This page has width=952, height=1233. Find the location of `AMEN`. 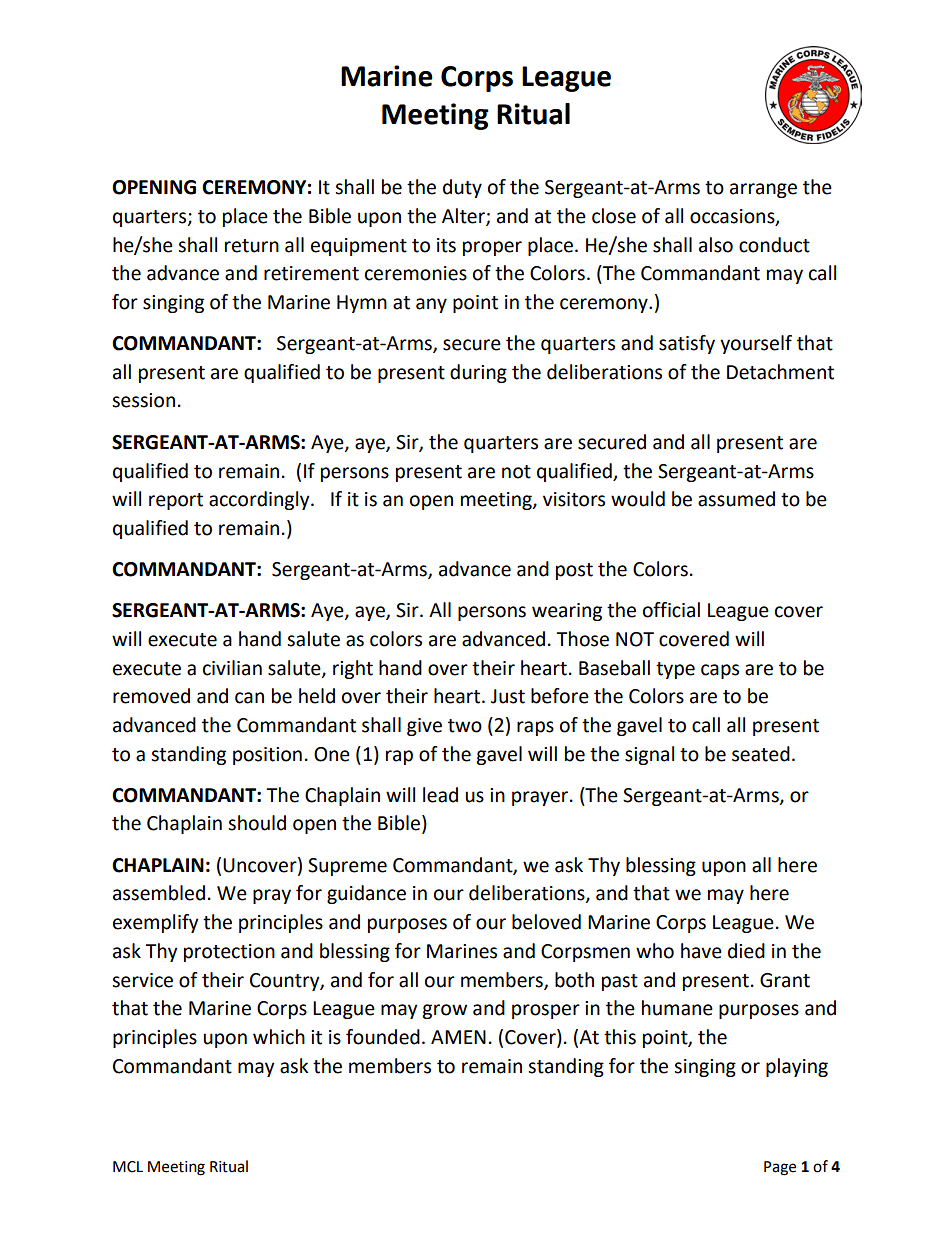

AMEN is located at coordinates (458, 1037).
